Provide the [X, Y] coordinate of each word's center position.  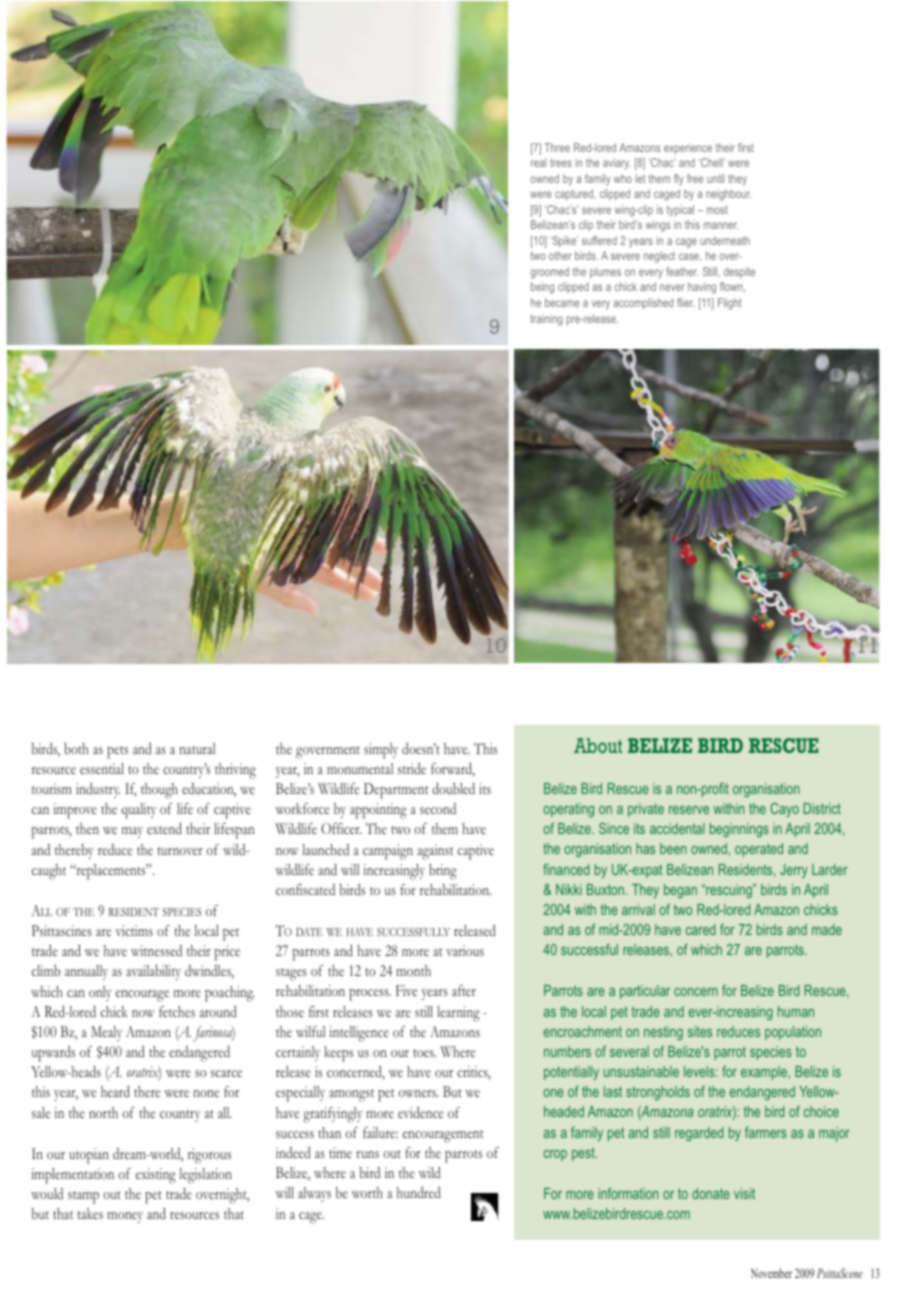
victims [134, 930]
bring [443, 872]
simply [381, 751]
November [771, 1273]
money [125, 1217]
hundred [419, 1192]
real [538, 162]
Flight [730, 304]
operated [759, 850]
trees [561, 163]
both [76, 748]
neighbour [729, 195]
